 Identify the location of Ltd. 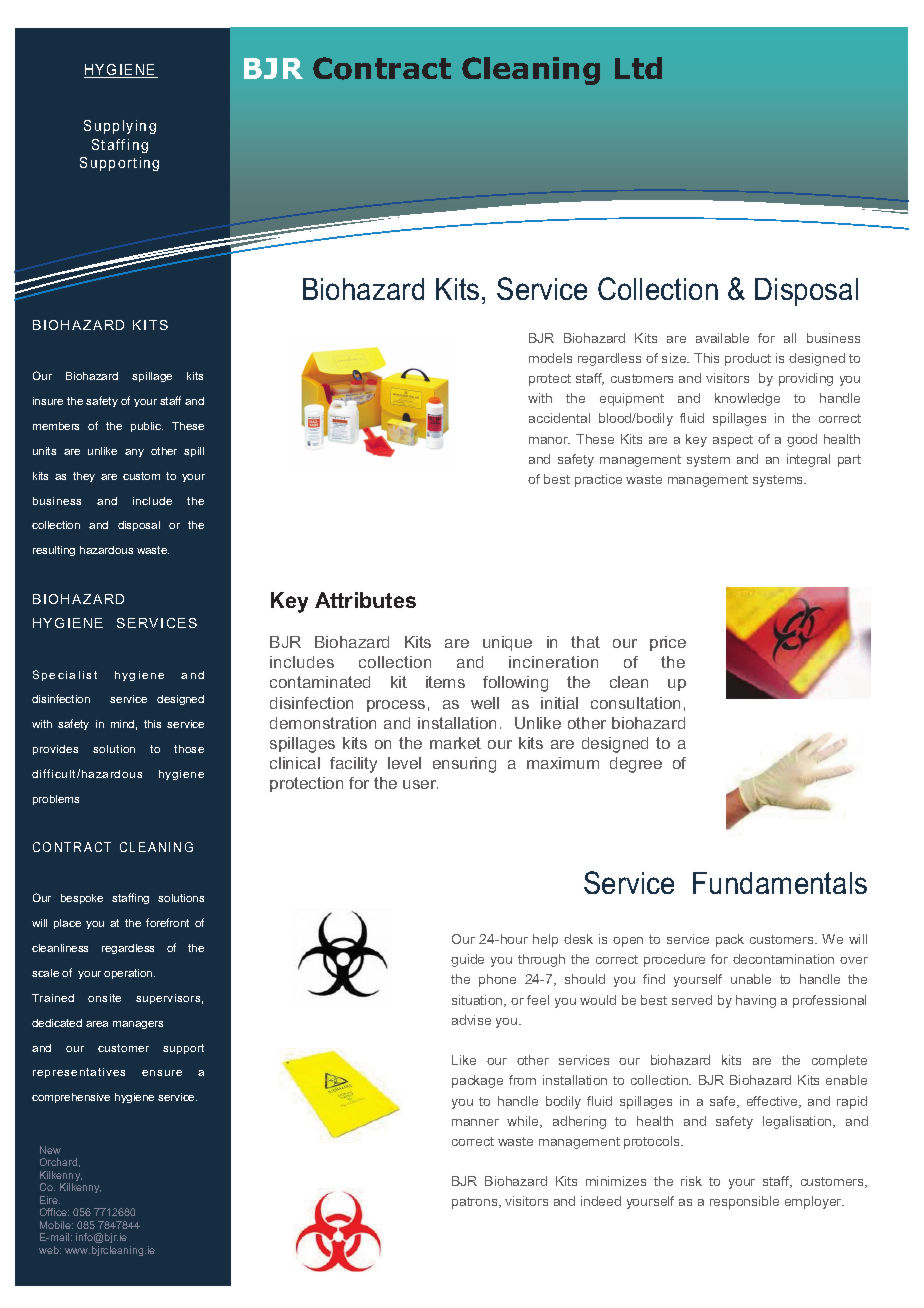
(638, 68).
